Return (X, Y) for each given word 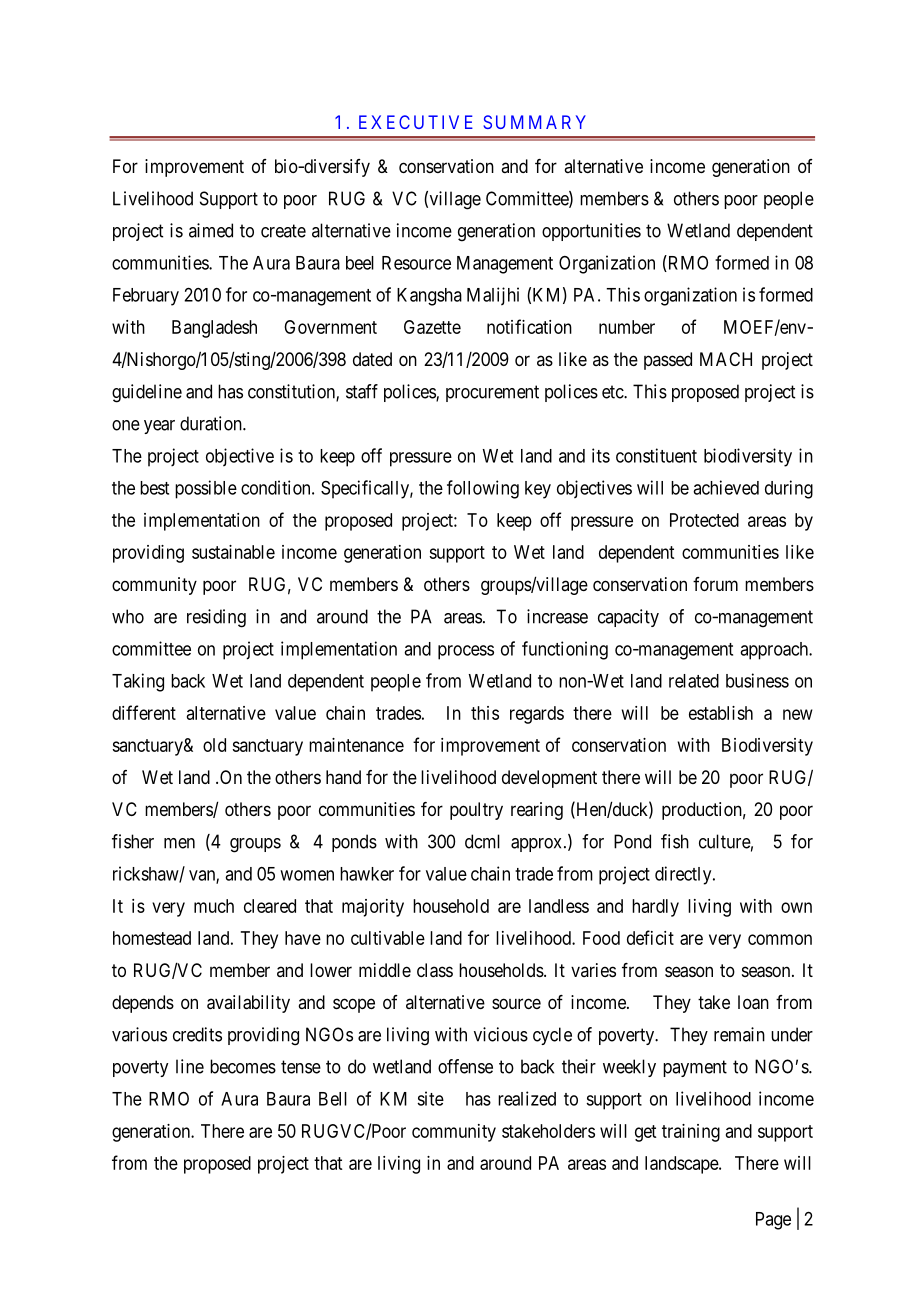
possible (206, 489)
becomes (243, 1066)
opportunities (591, 232)
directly (684, 875)
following (483, 489)
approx (536, 845)
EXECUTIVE (416, 122)
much (214, 906)
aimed (211, 230)
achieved (726, 487)
